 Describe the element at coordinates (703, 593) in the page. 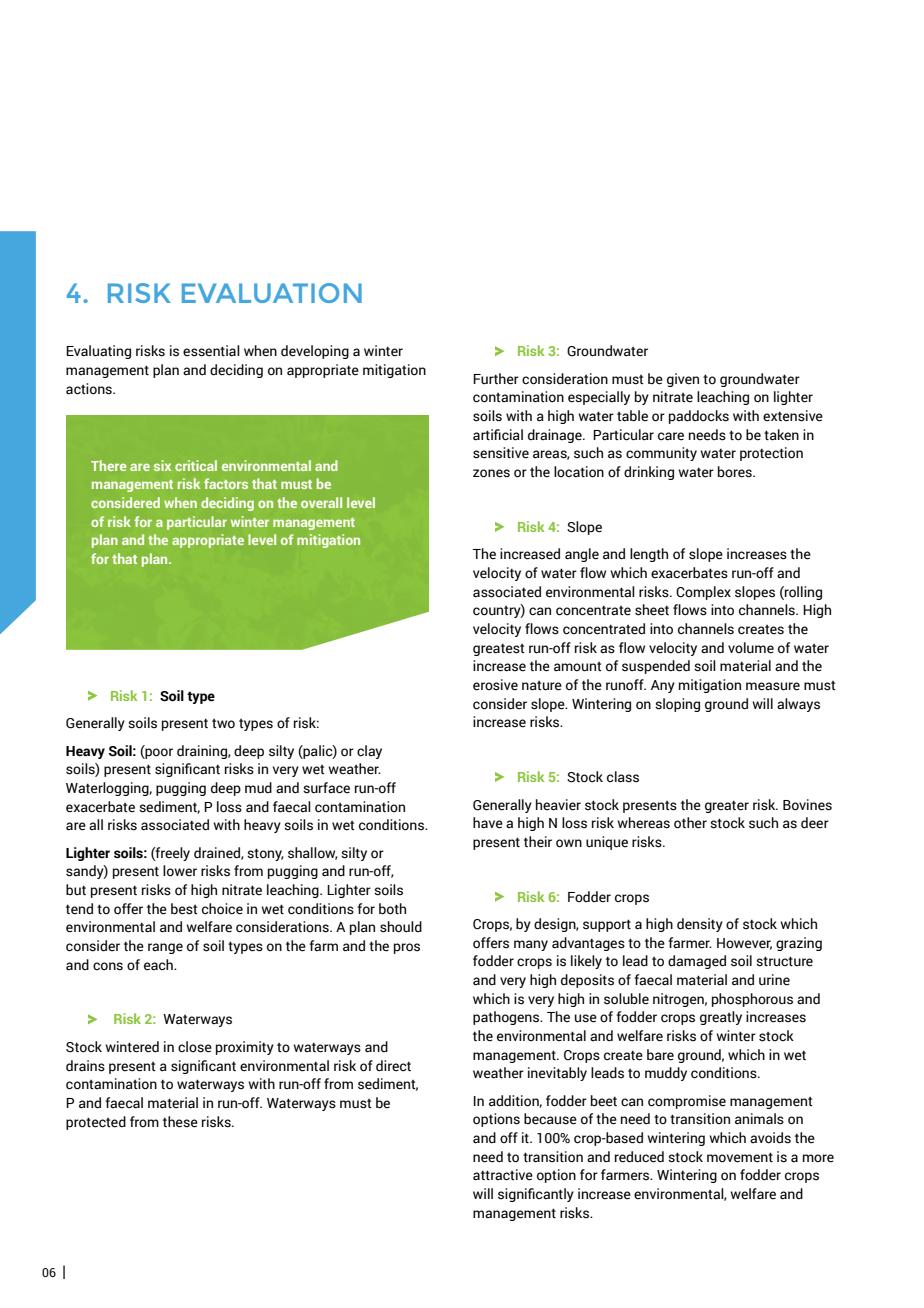

I see `Complex` at that location.
